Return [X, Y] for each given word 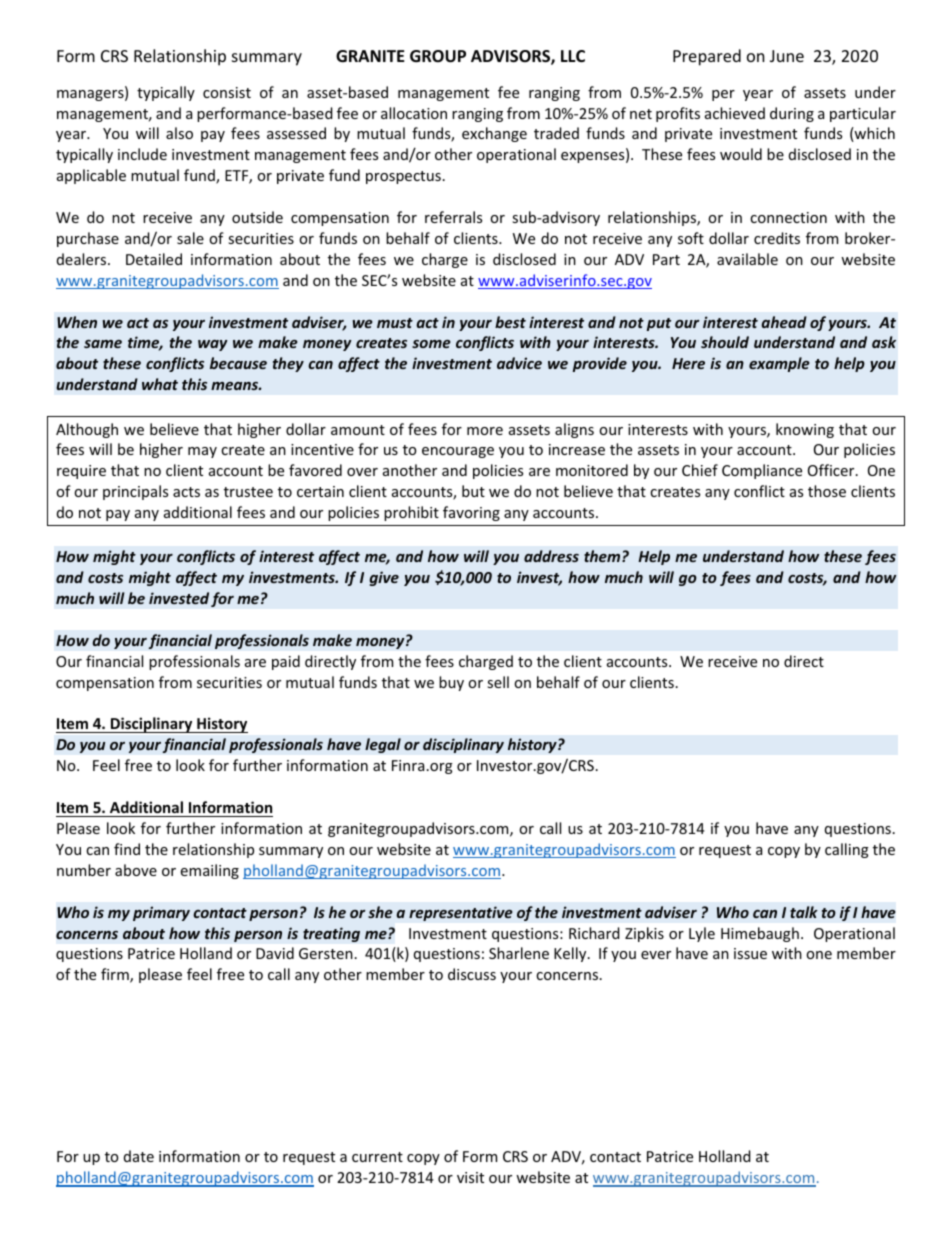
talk [804, 912]
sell [498, 682]
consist [227, 92]
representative [461, 913]
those [827, 491]
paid [286, 662]
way [213, 345]
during [792, 114]
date [139, 1156]
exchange [494, 134]
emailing [210, 871]
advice [519, 363]
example [779, 364]
